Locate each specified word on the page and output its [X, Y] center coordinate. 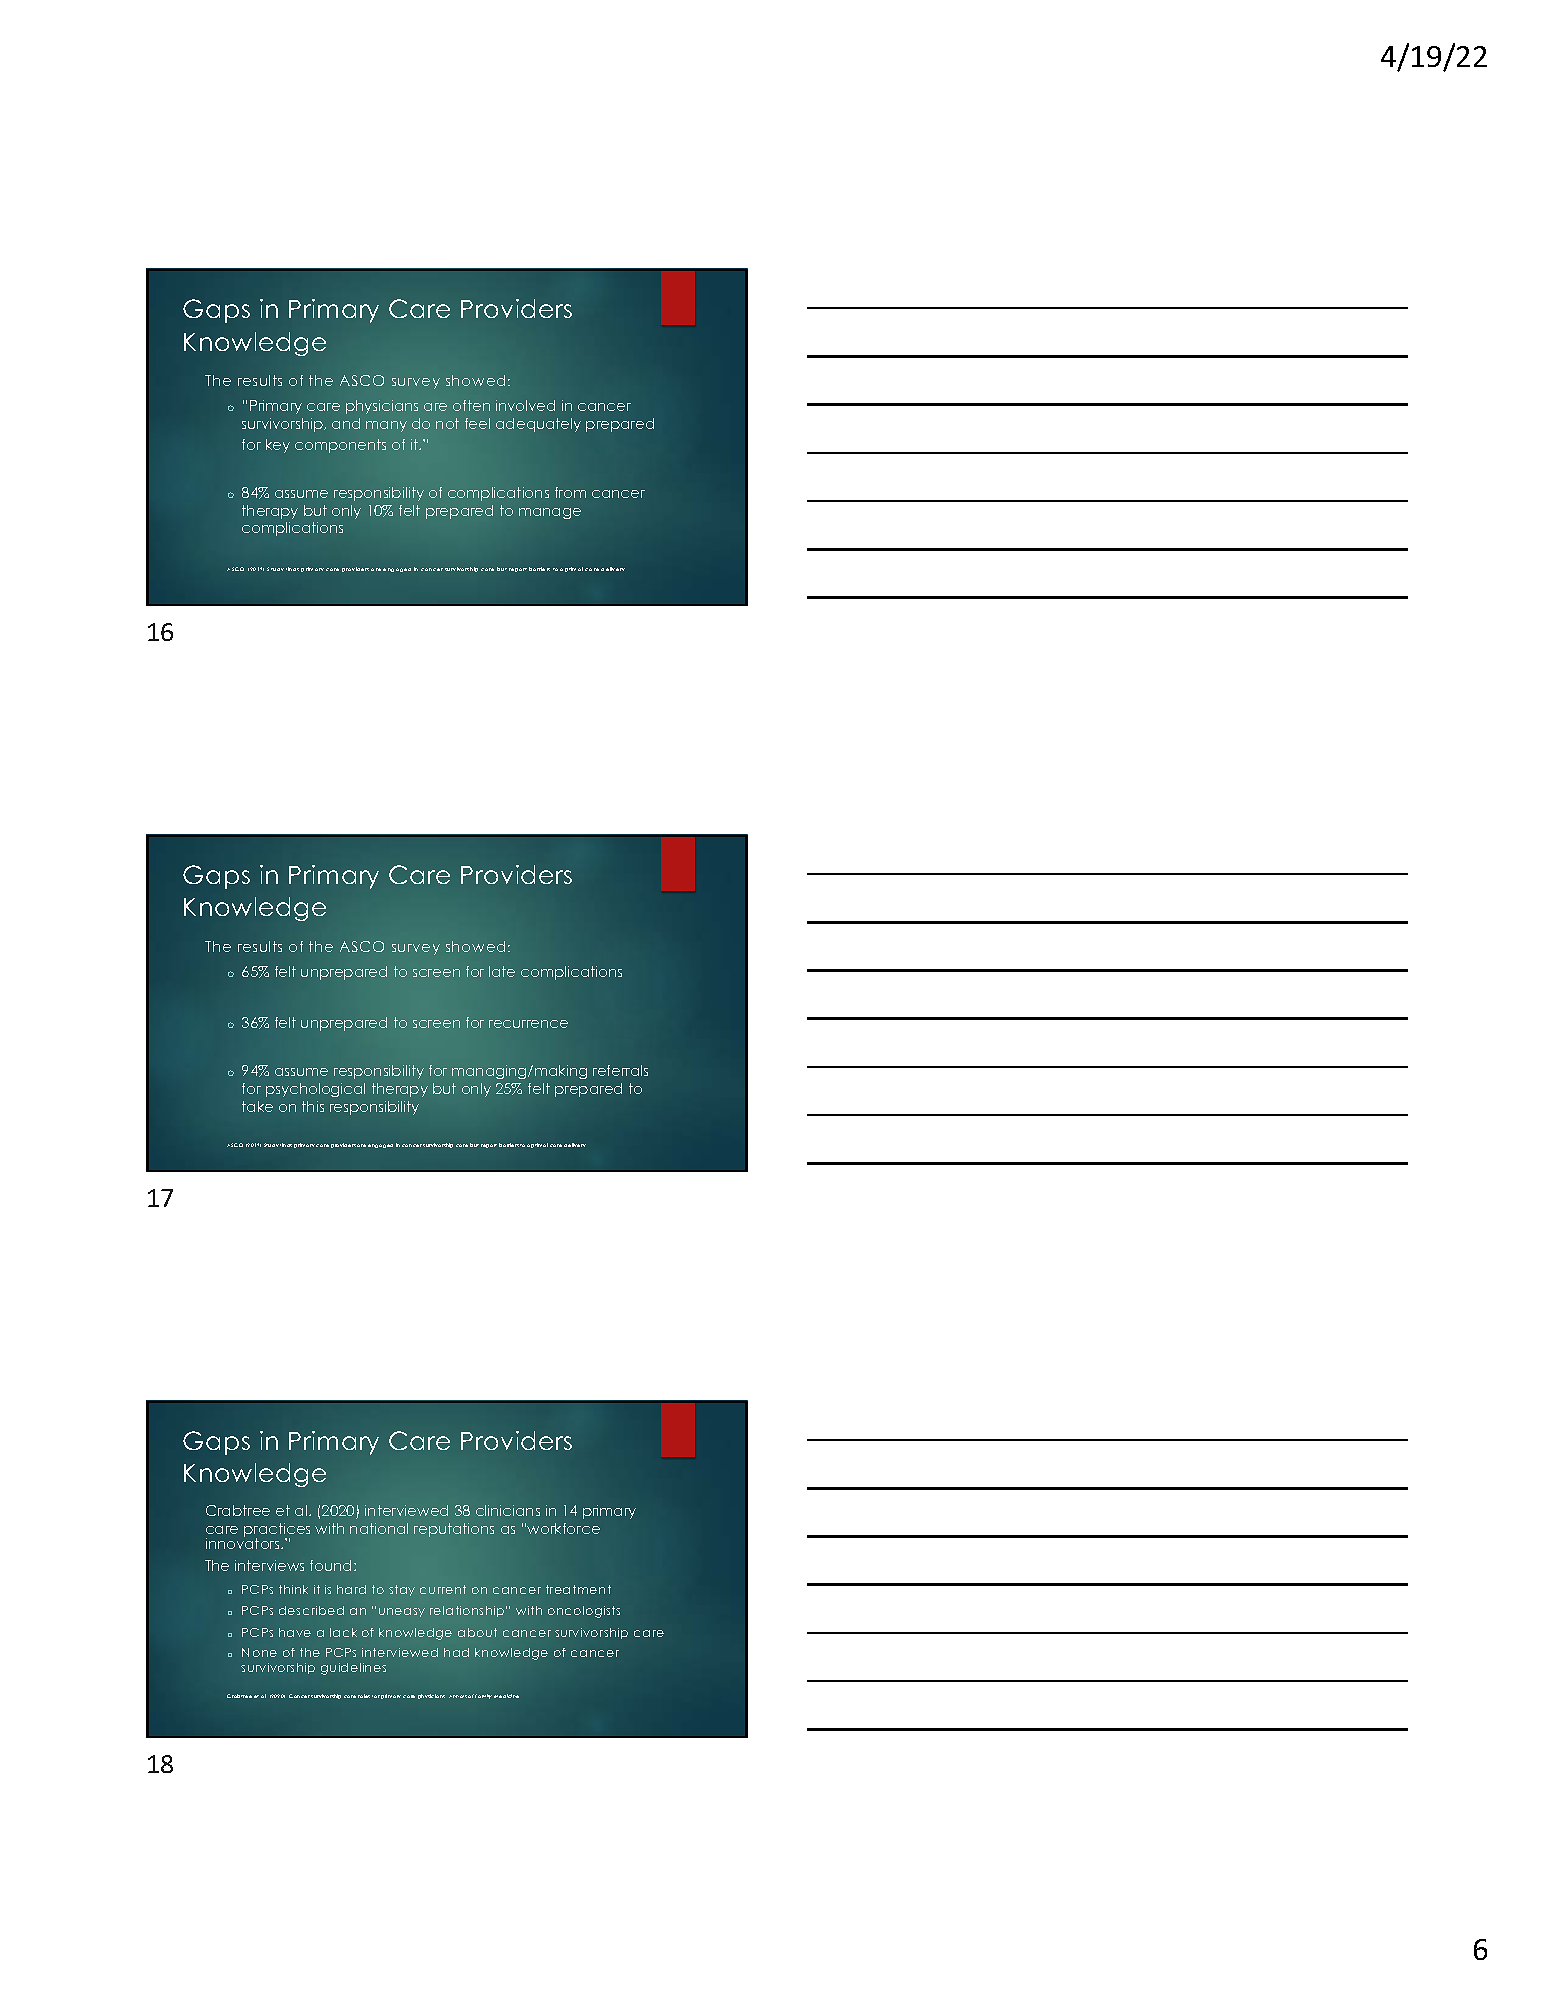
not [447, 423]
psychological [315, 1090]
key [278, 446]
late [502, 971]
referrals [620, 1070]
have [295, 1632]
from [570, 492]
